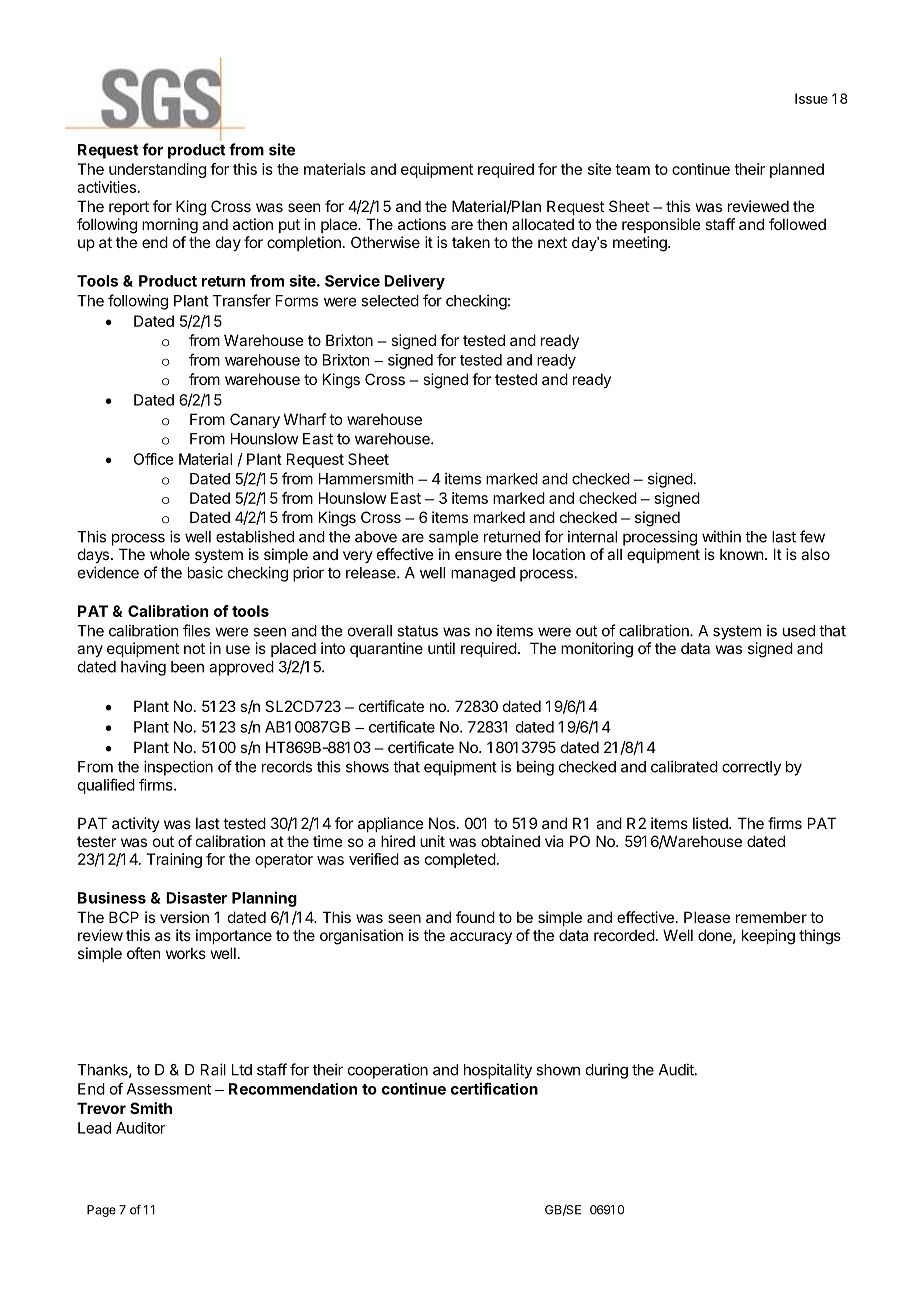 Image resolution: width=924 pixels, height=1308 pixels. What do you see at coordinates (101, 1211) in the page?
I see `Page` at bounding box center [101, 1211].
